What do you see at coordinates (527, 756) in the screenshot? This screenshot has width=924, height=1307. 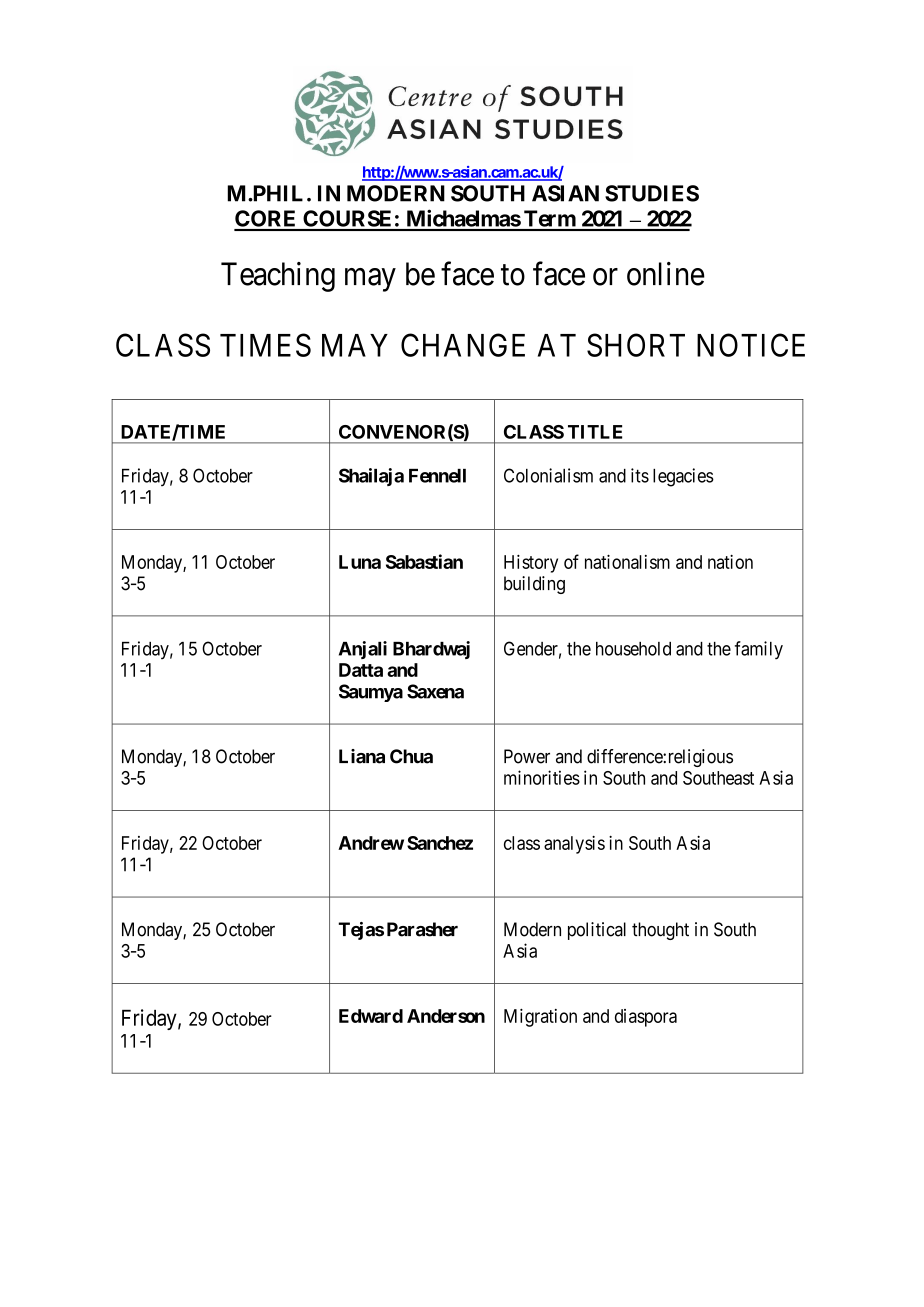 I see `Power` at bounding box center [527, 756].
